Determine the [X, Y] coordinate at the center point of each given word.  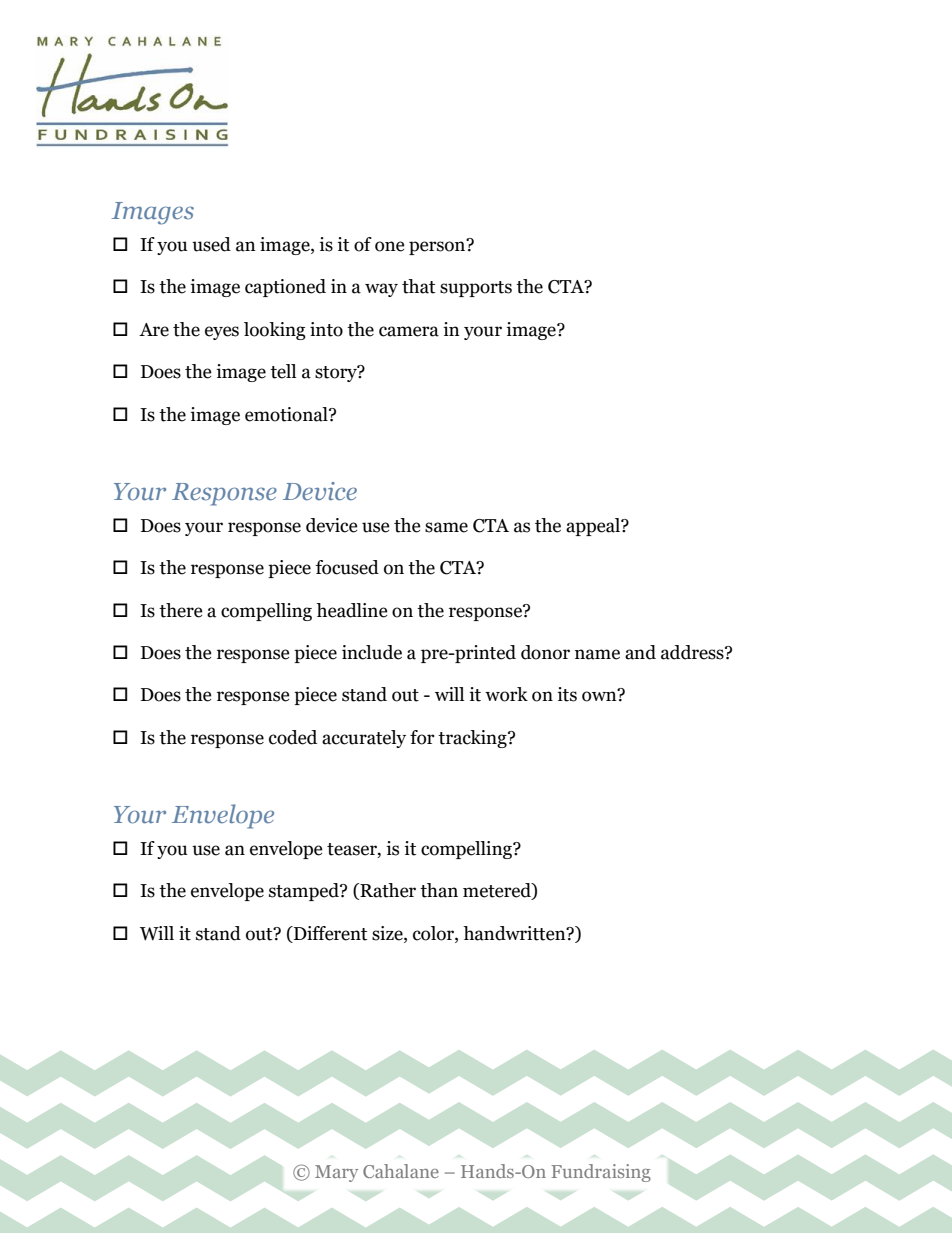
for [422, 737]
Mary [336, 1173]
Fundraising [601, 1173]
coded [293, 737]
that [418, 286]
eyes [222, 333]
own [600, 696]
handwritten [515, 933]
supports [476, 289]
